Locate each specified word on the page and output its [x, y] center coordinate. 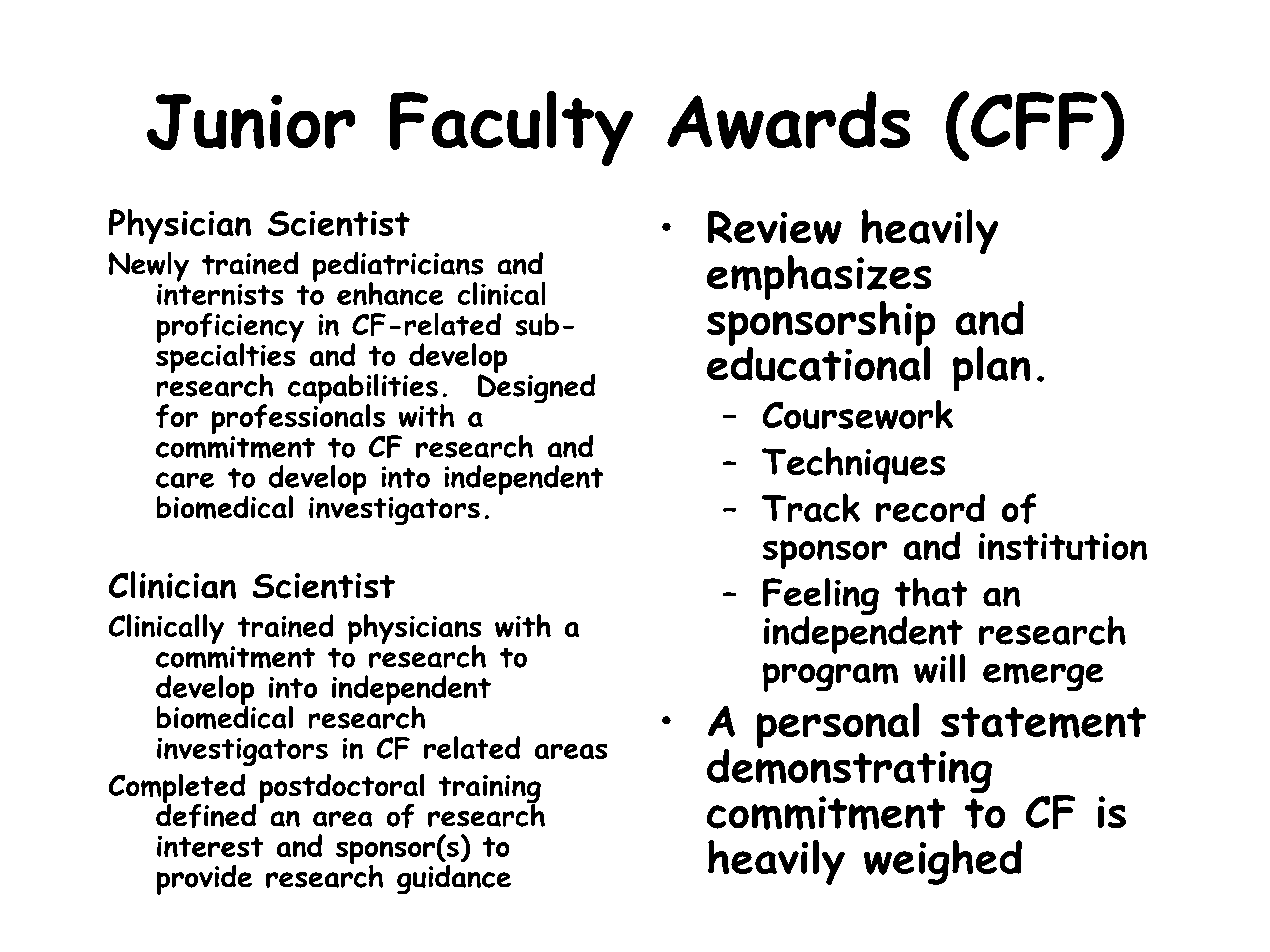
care [185, 480]
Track [811, 507]
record [930, 507]
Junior [251, 122]
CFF [1034, 121]
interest [210, 846]
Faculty [511, 128]
